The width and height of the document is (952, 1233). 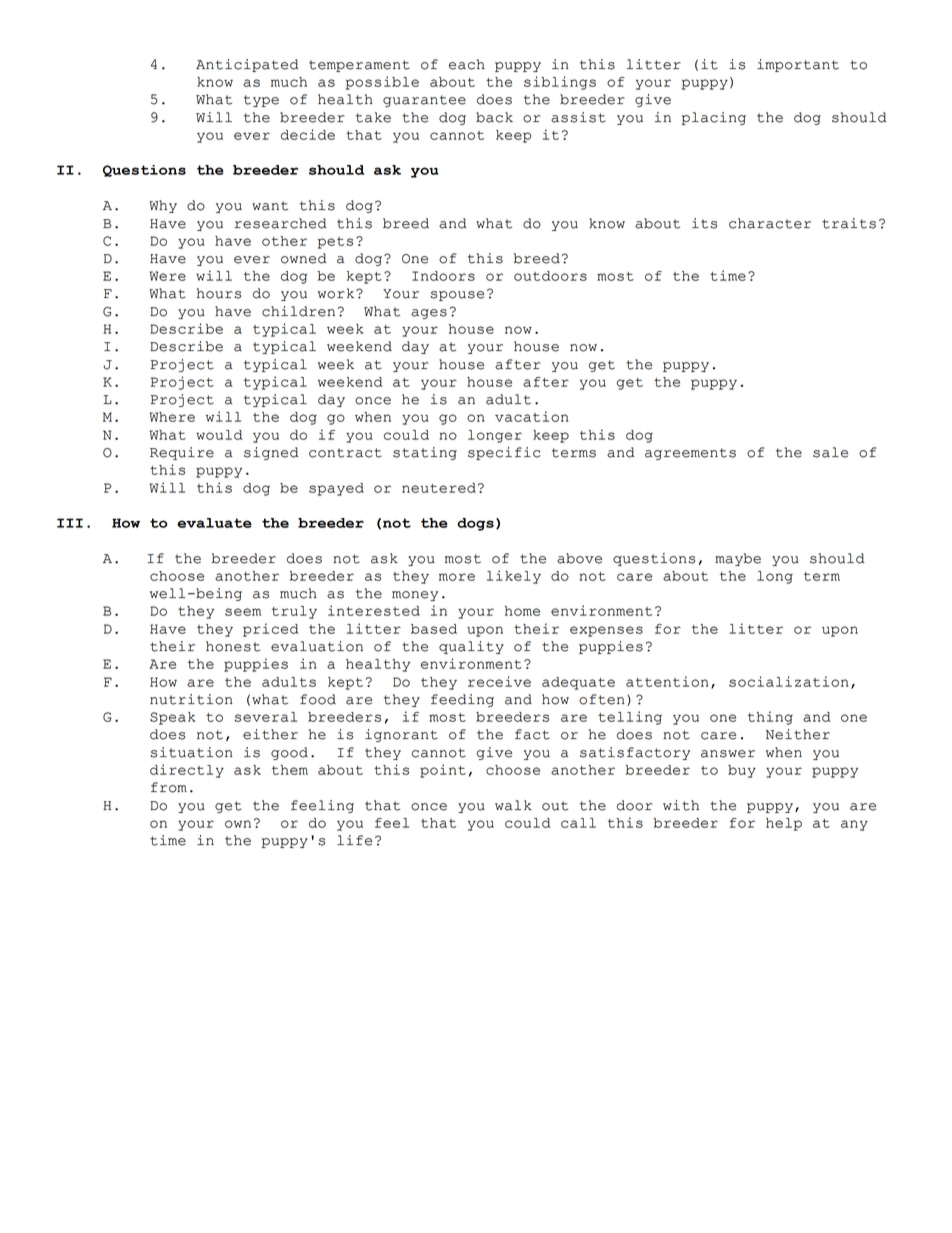 What do you see at coordinates (475, 524) in the document?
I see `dogs` at bounding box center [475, 524].
